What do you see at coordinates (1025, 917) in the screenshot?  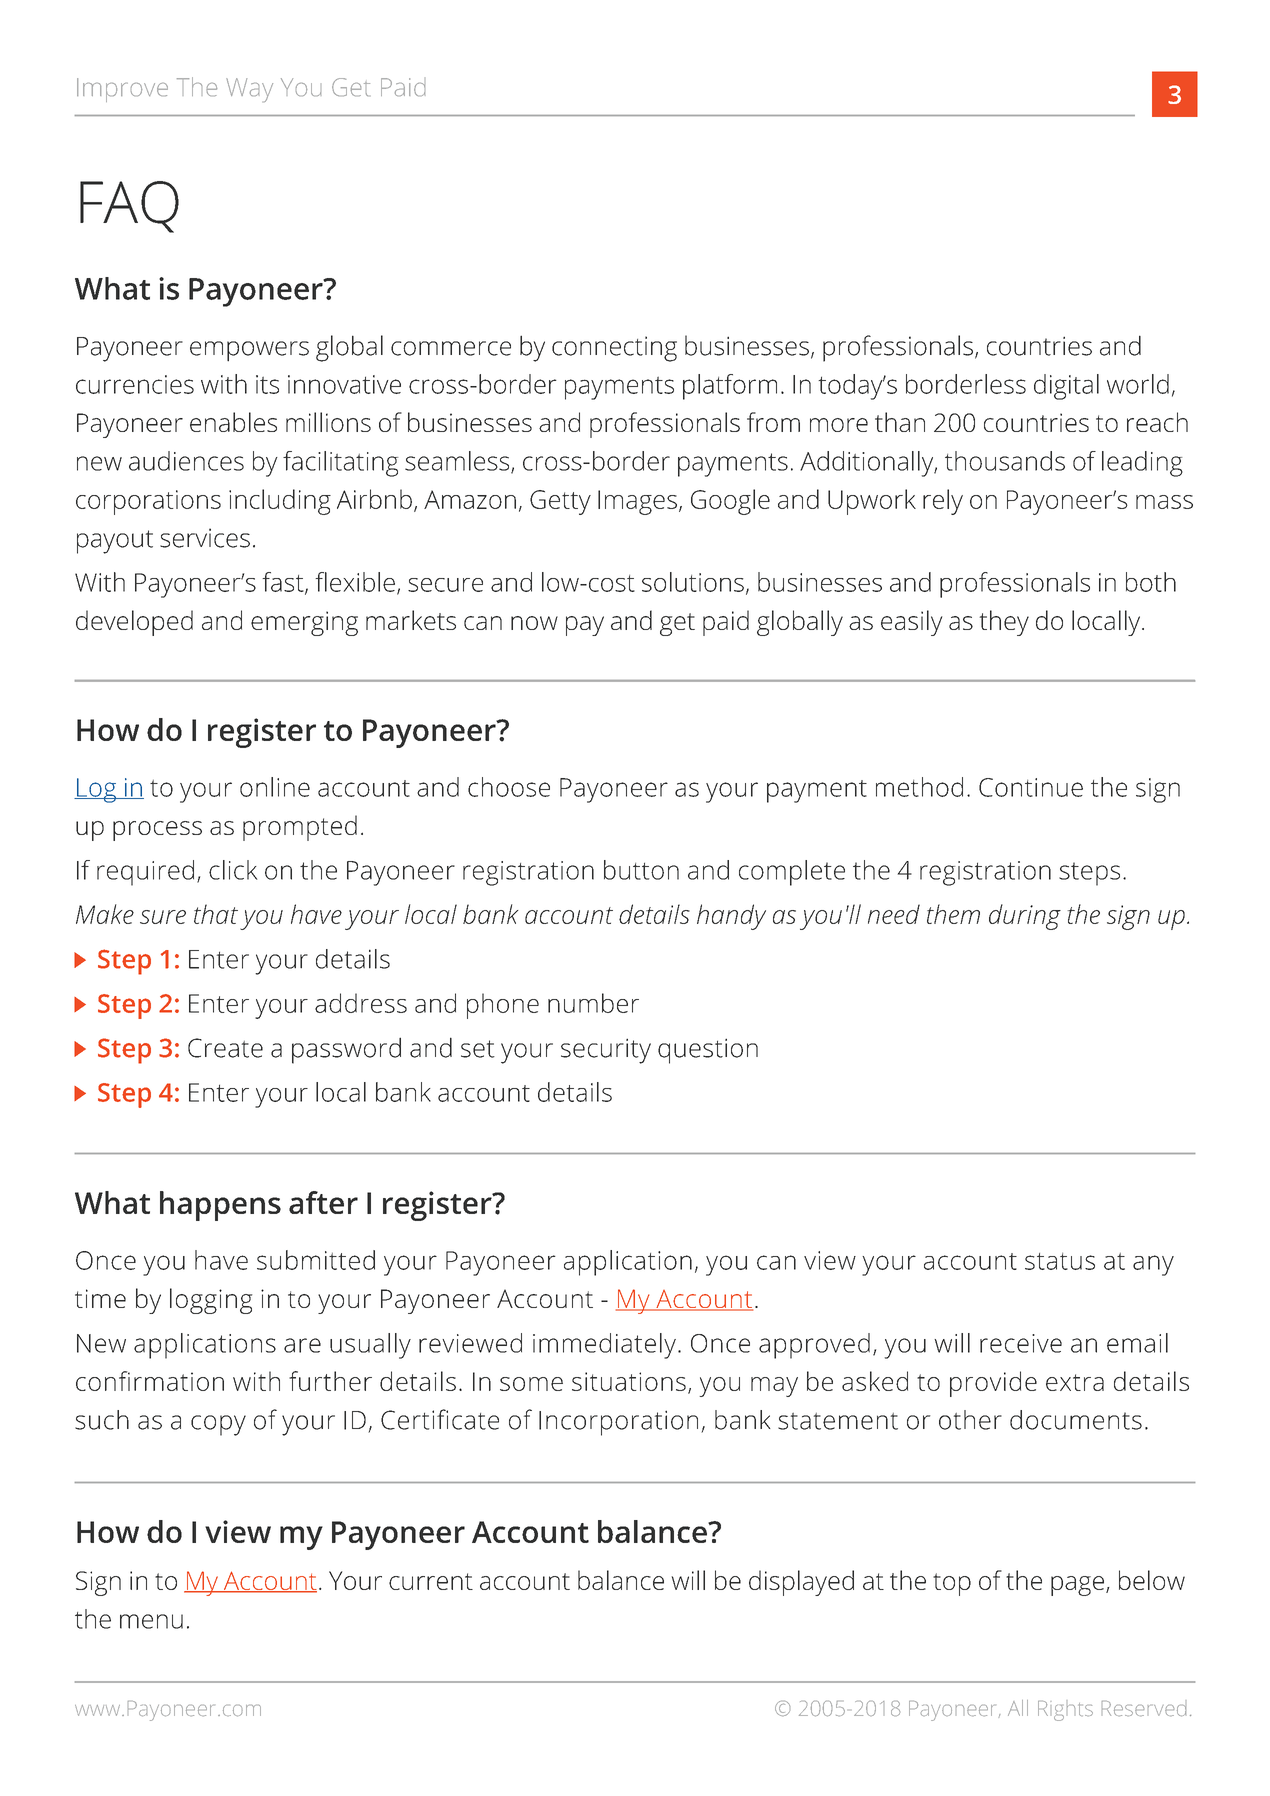 I see `during` at bounding box center [1025, 917].
